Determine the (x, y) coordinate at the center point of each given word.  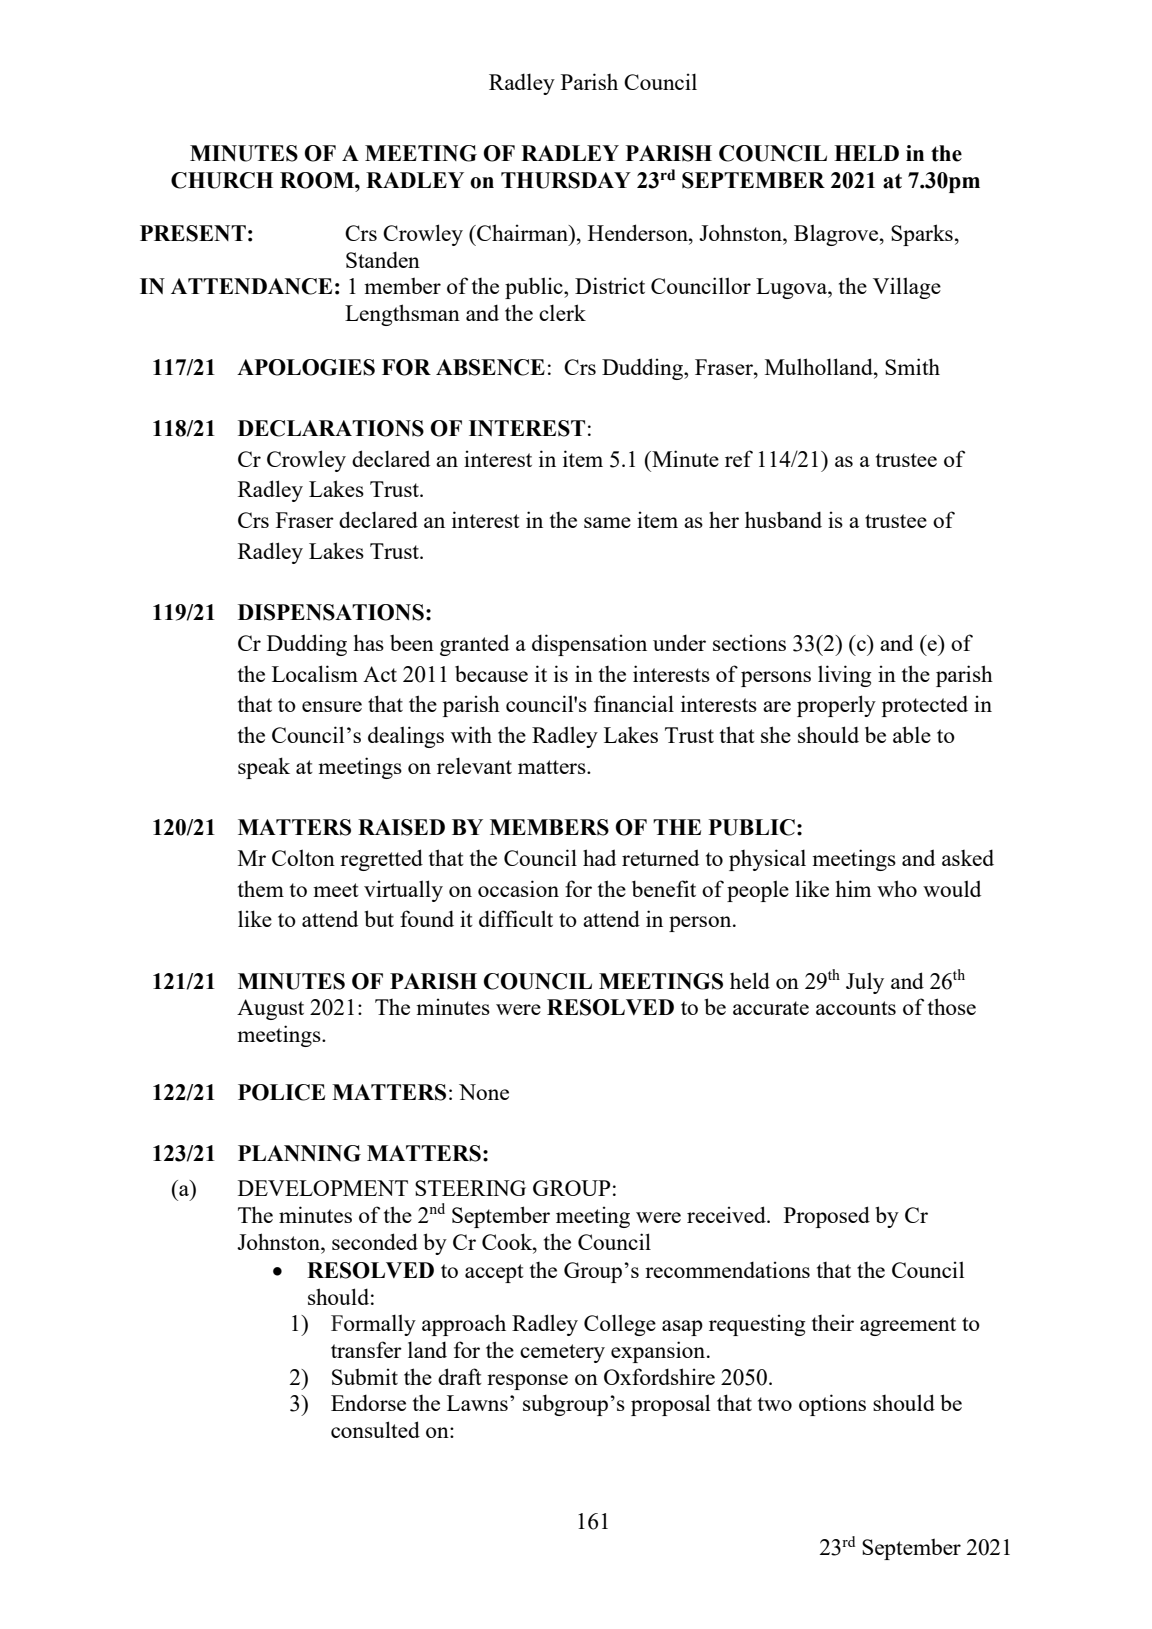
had (599, 857)
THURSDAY (566, 180)
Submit (365, 1376)
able (912, 734)
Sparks (922, 235)
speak (264, 768)
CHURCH (222, 180)
